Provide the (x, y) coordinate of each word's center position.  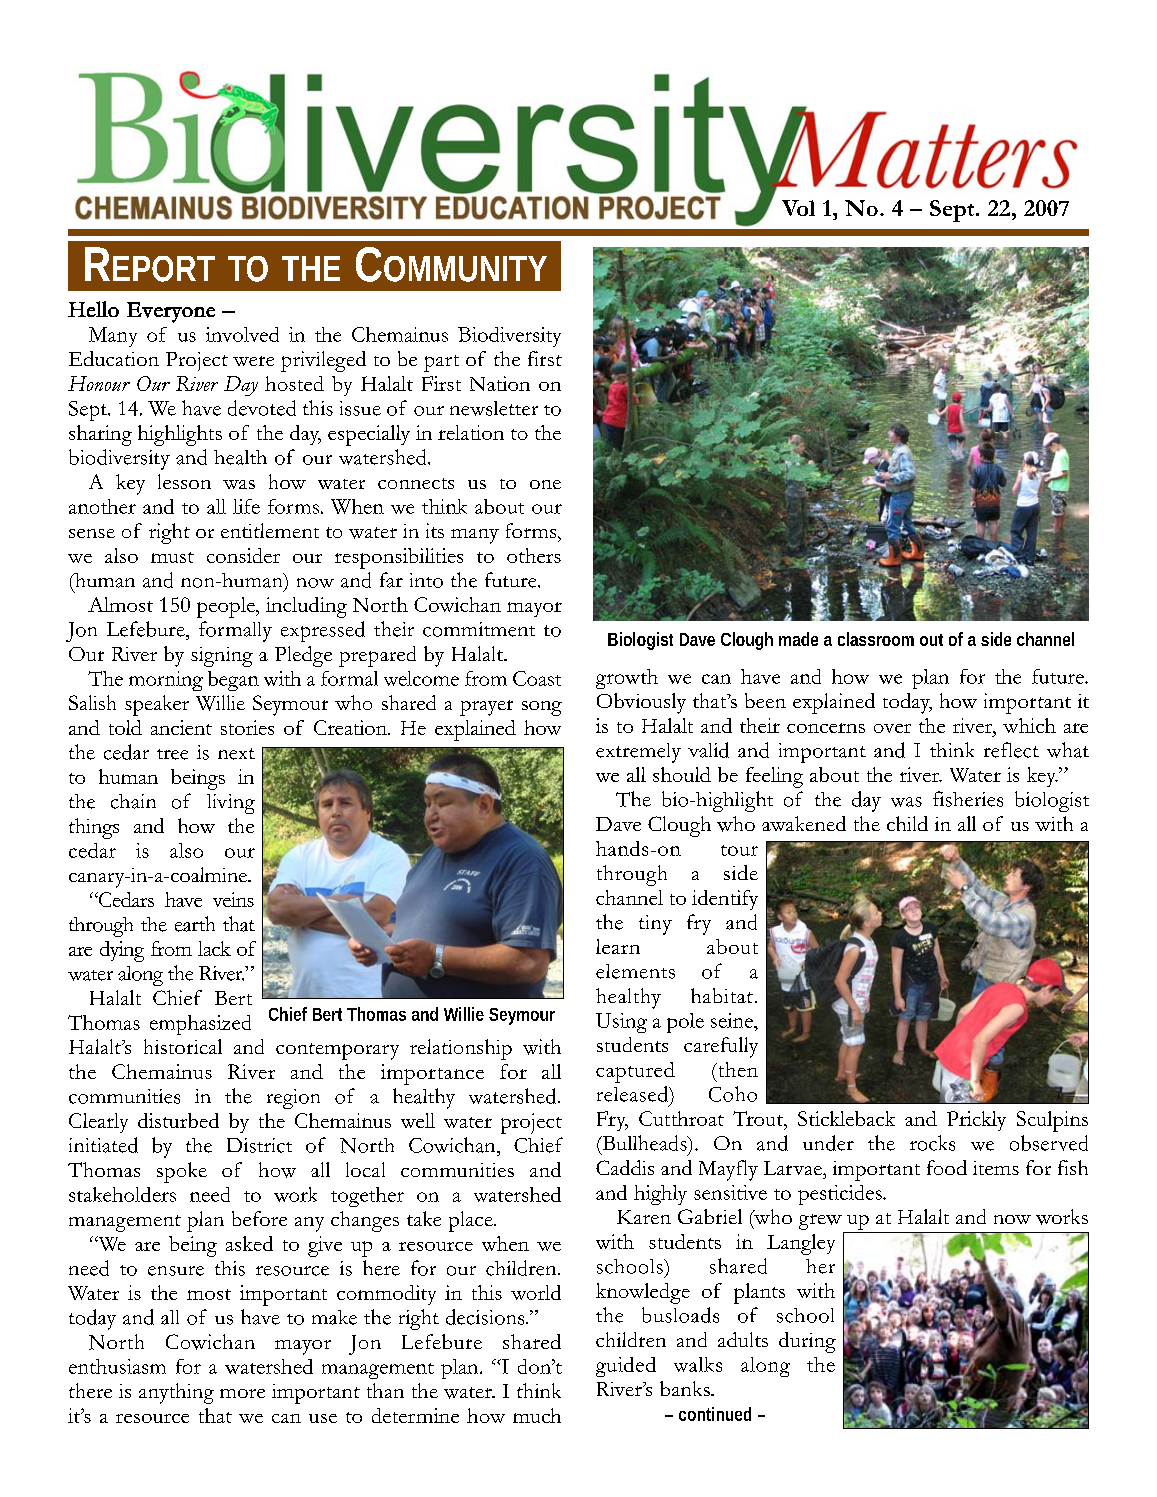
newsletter (494, 408)
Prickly (976, 1121)
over (892, 728)
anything (176, 1393)
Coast (537, 678)
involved (242, 334)
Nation (500, 383)
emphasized (200, 1025)
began (233, 681)
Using (621, 1023)
